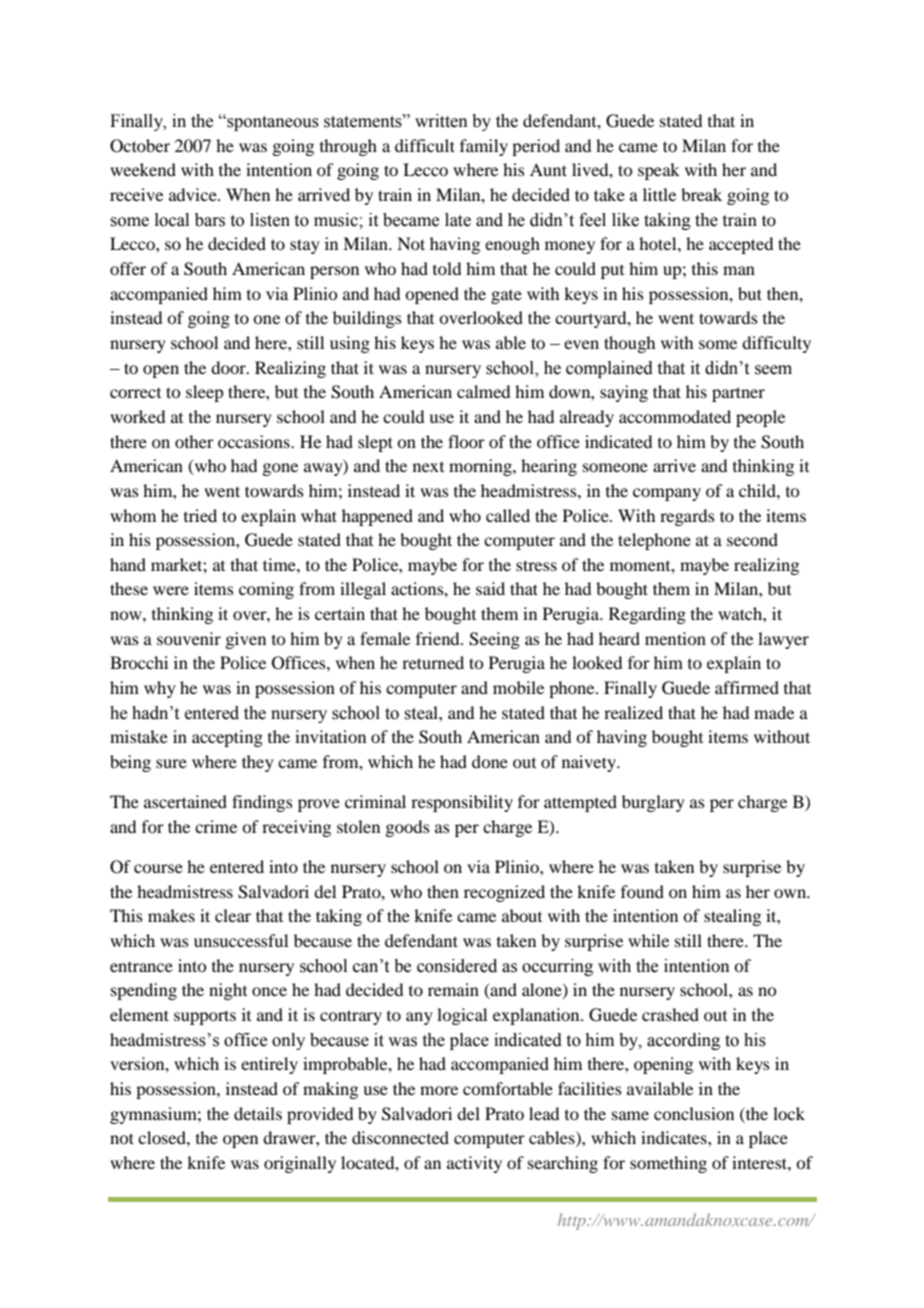 The image size is (924, 1308). I want to click on done, so click(490, 761).
